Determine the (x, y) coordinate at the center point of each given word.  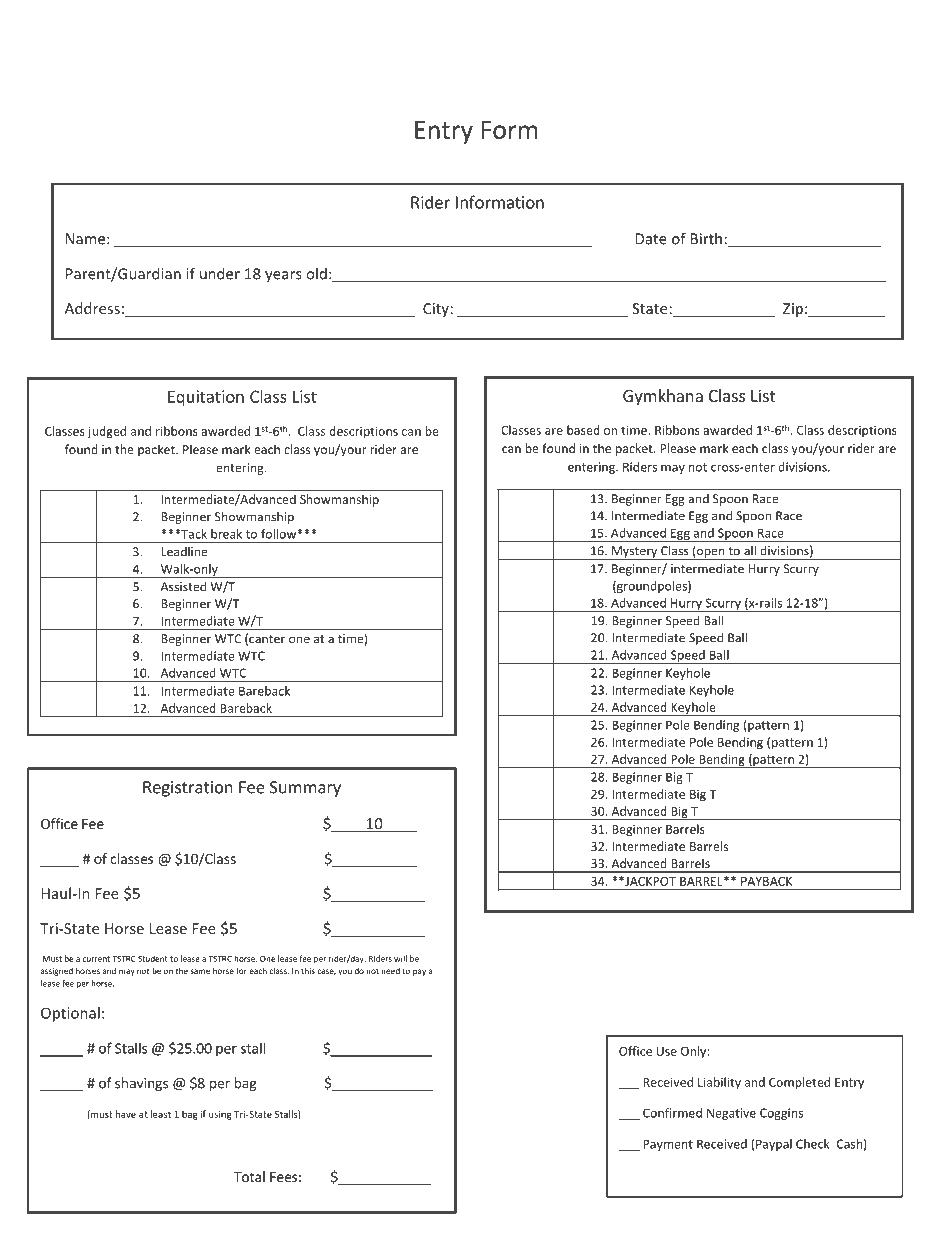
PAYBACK (766, 881)
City (436, 310)
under (220, 273)
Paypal (774, 1145)
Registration (188, 789)
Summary (305, 789)
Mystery (635, 553)
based (583, 430)
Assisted (183, 586)
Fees (283, 1177)
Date (651, 239)
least (161, 1114)
